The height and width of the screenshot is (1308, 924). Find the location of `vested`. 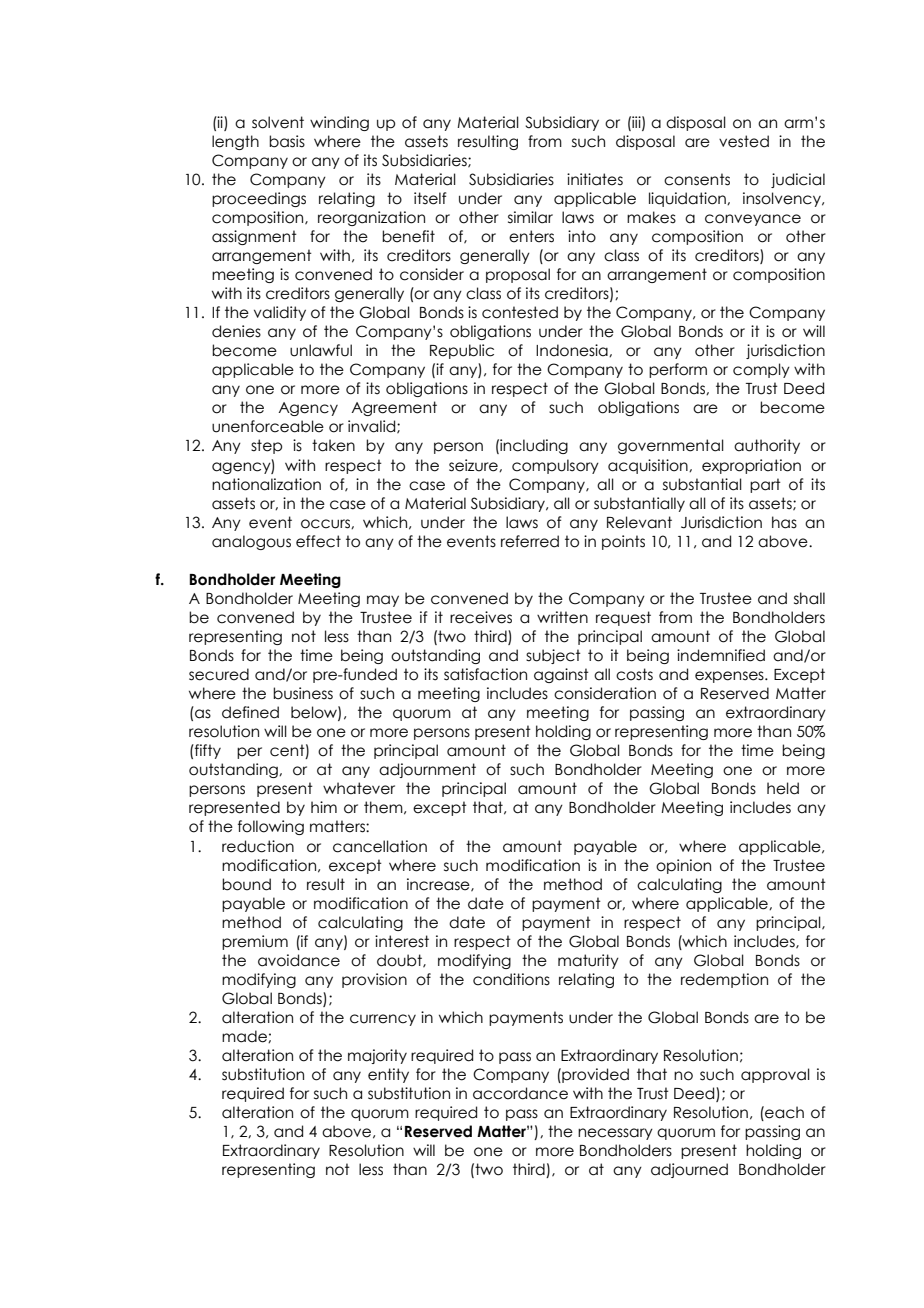

vested is located at coordinates (744, 141).
